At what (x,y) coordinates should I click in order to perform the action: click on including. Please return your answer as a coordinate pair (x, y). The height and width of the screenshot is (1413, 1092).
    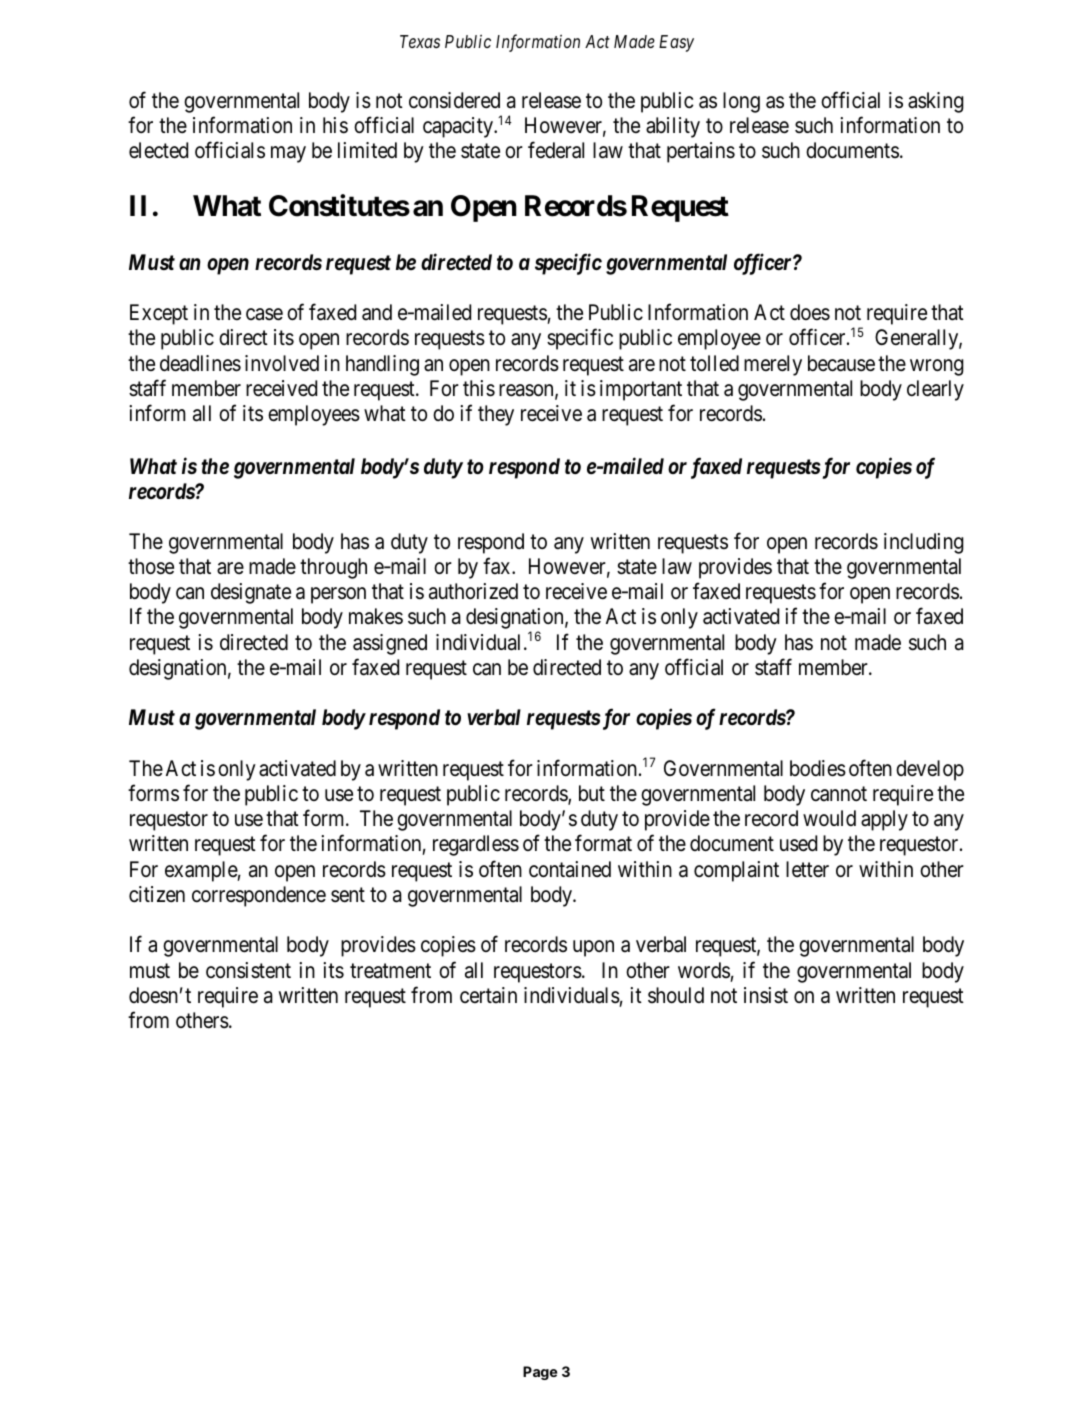
    Looking at the image, I should click on (924, 543).
